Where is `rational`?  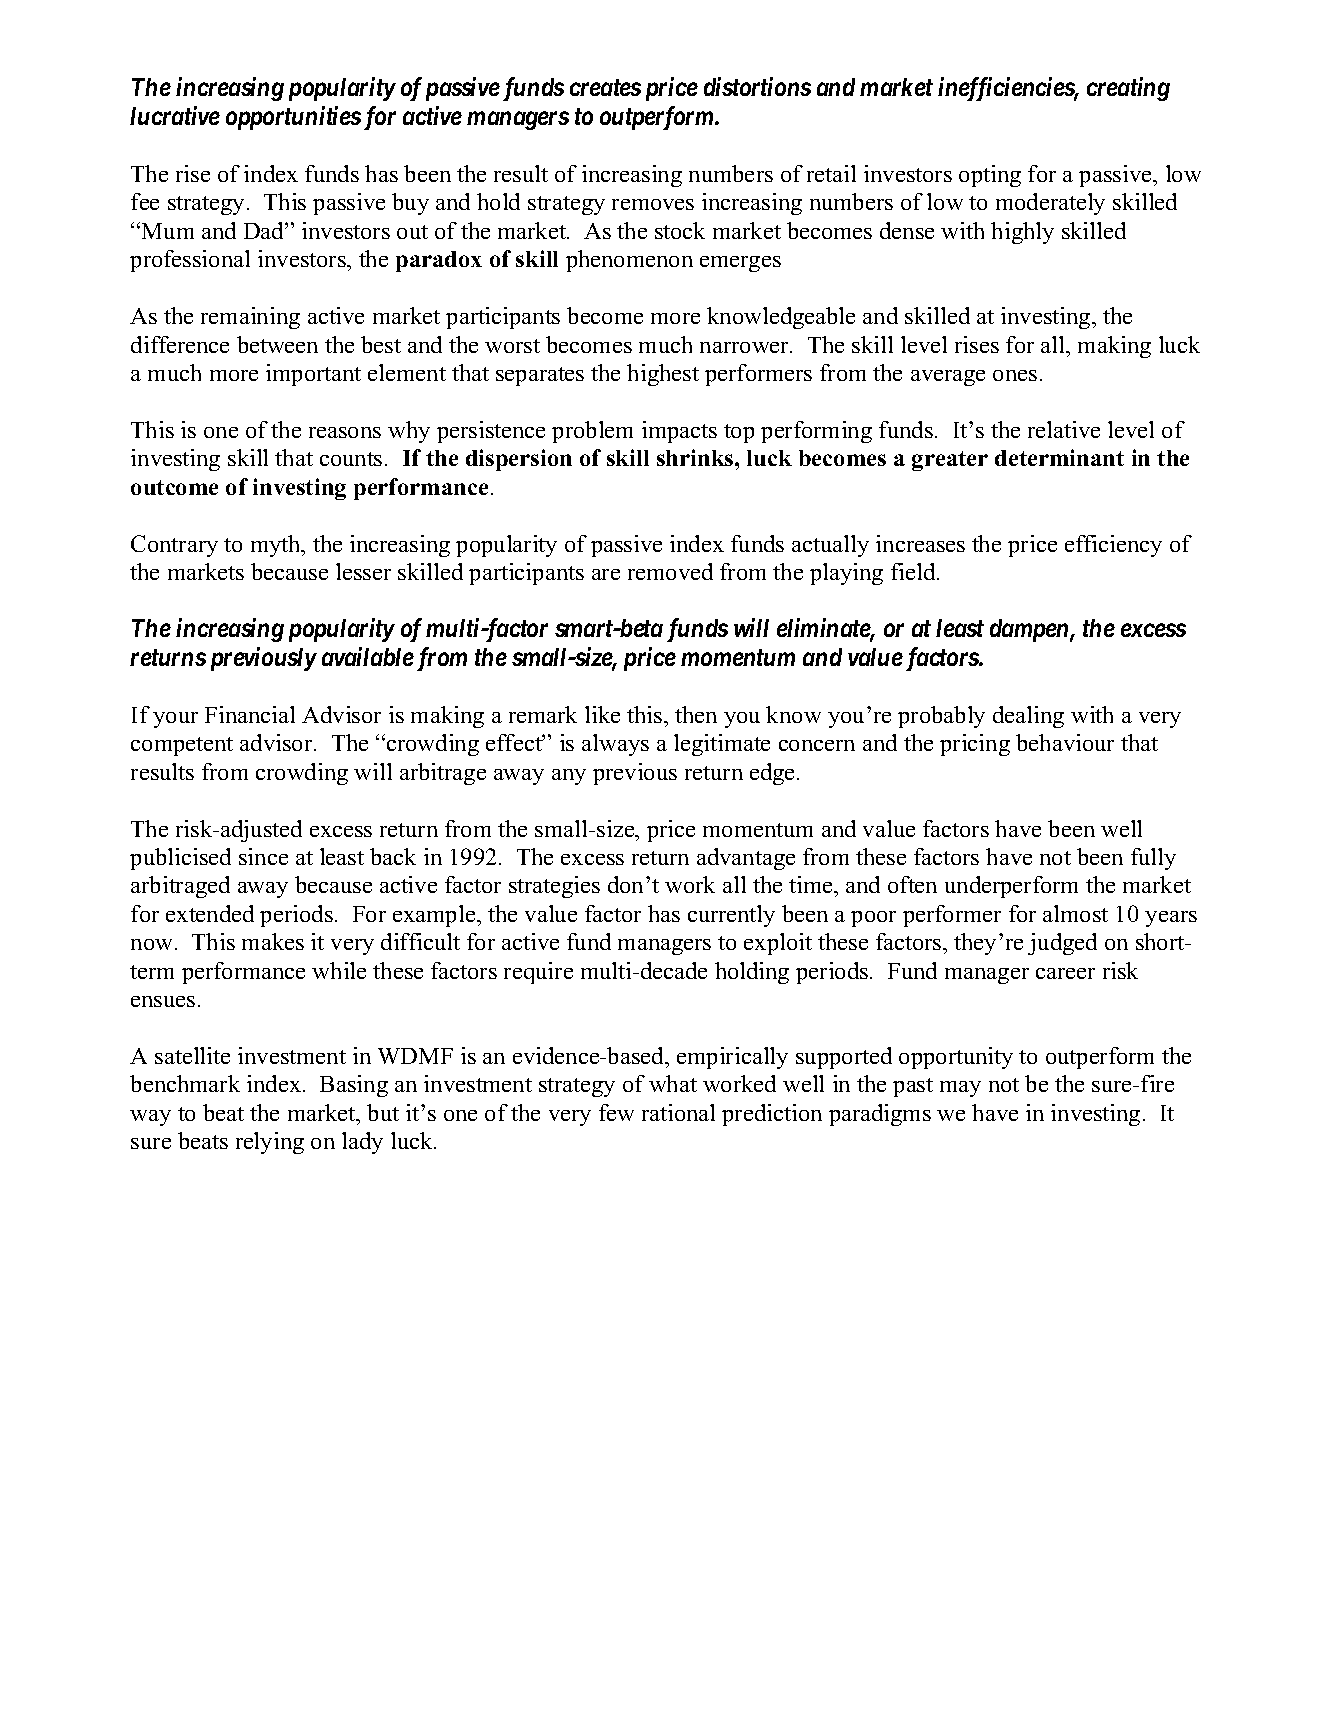
rational is located at coordinates (678, 1112).
